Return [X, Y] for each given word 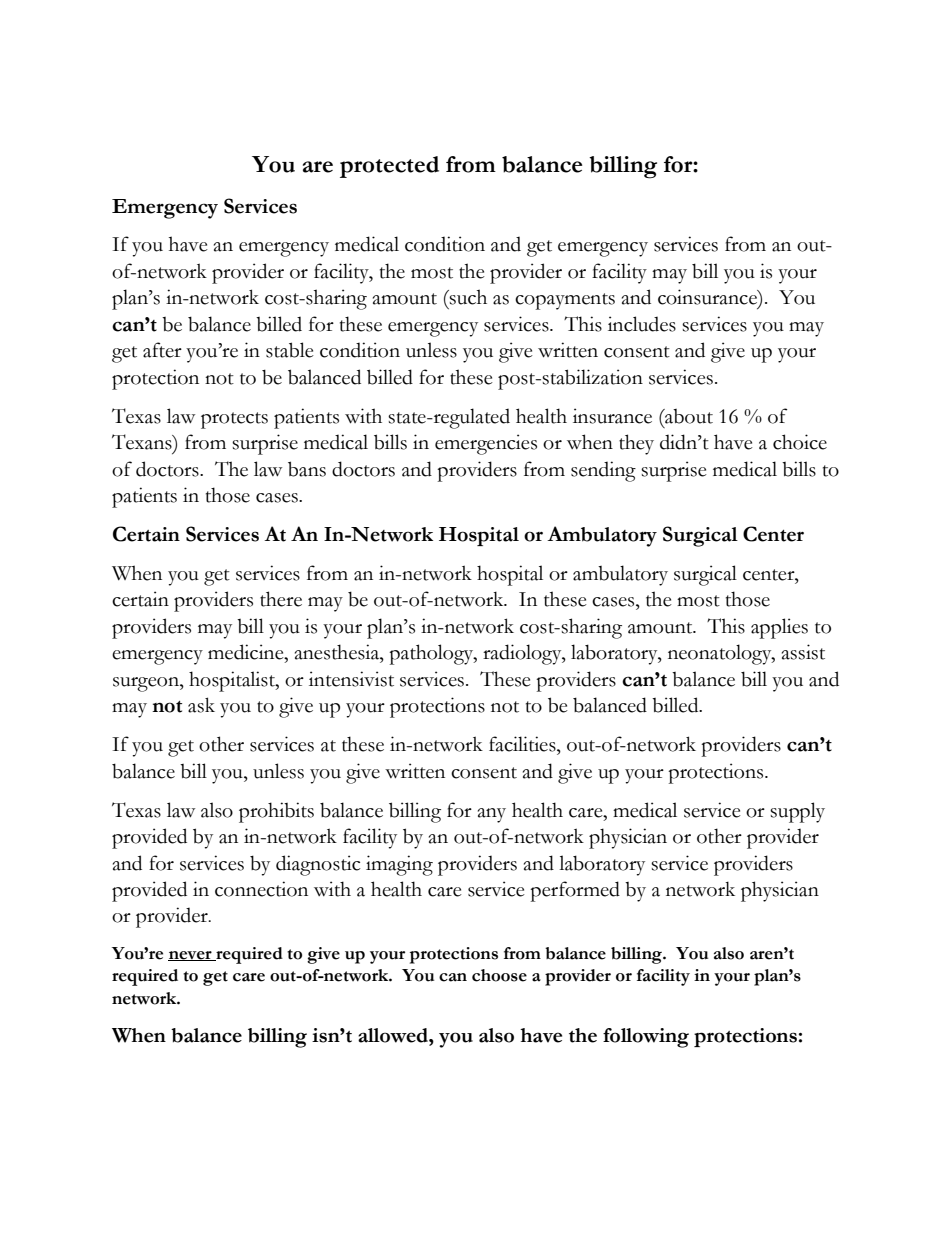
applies [779, 628]
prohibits [276, 812]
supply [797, 812]
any [492, 815]
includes [642, 324]
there [281, 599]
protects [234, 420]
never [191, 956]
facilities [523, 744]
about [688, 416]
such [467, 297]
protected [389, 167]
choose [499, 975]
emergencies [486, 444]
